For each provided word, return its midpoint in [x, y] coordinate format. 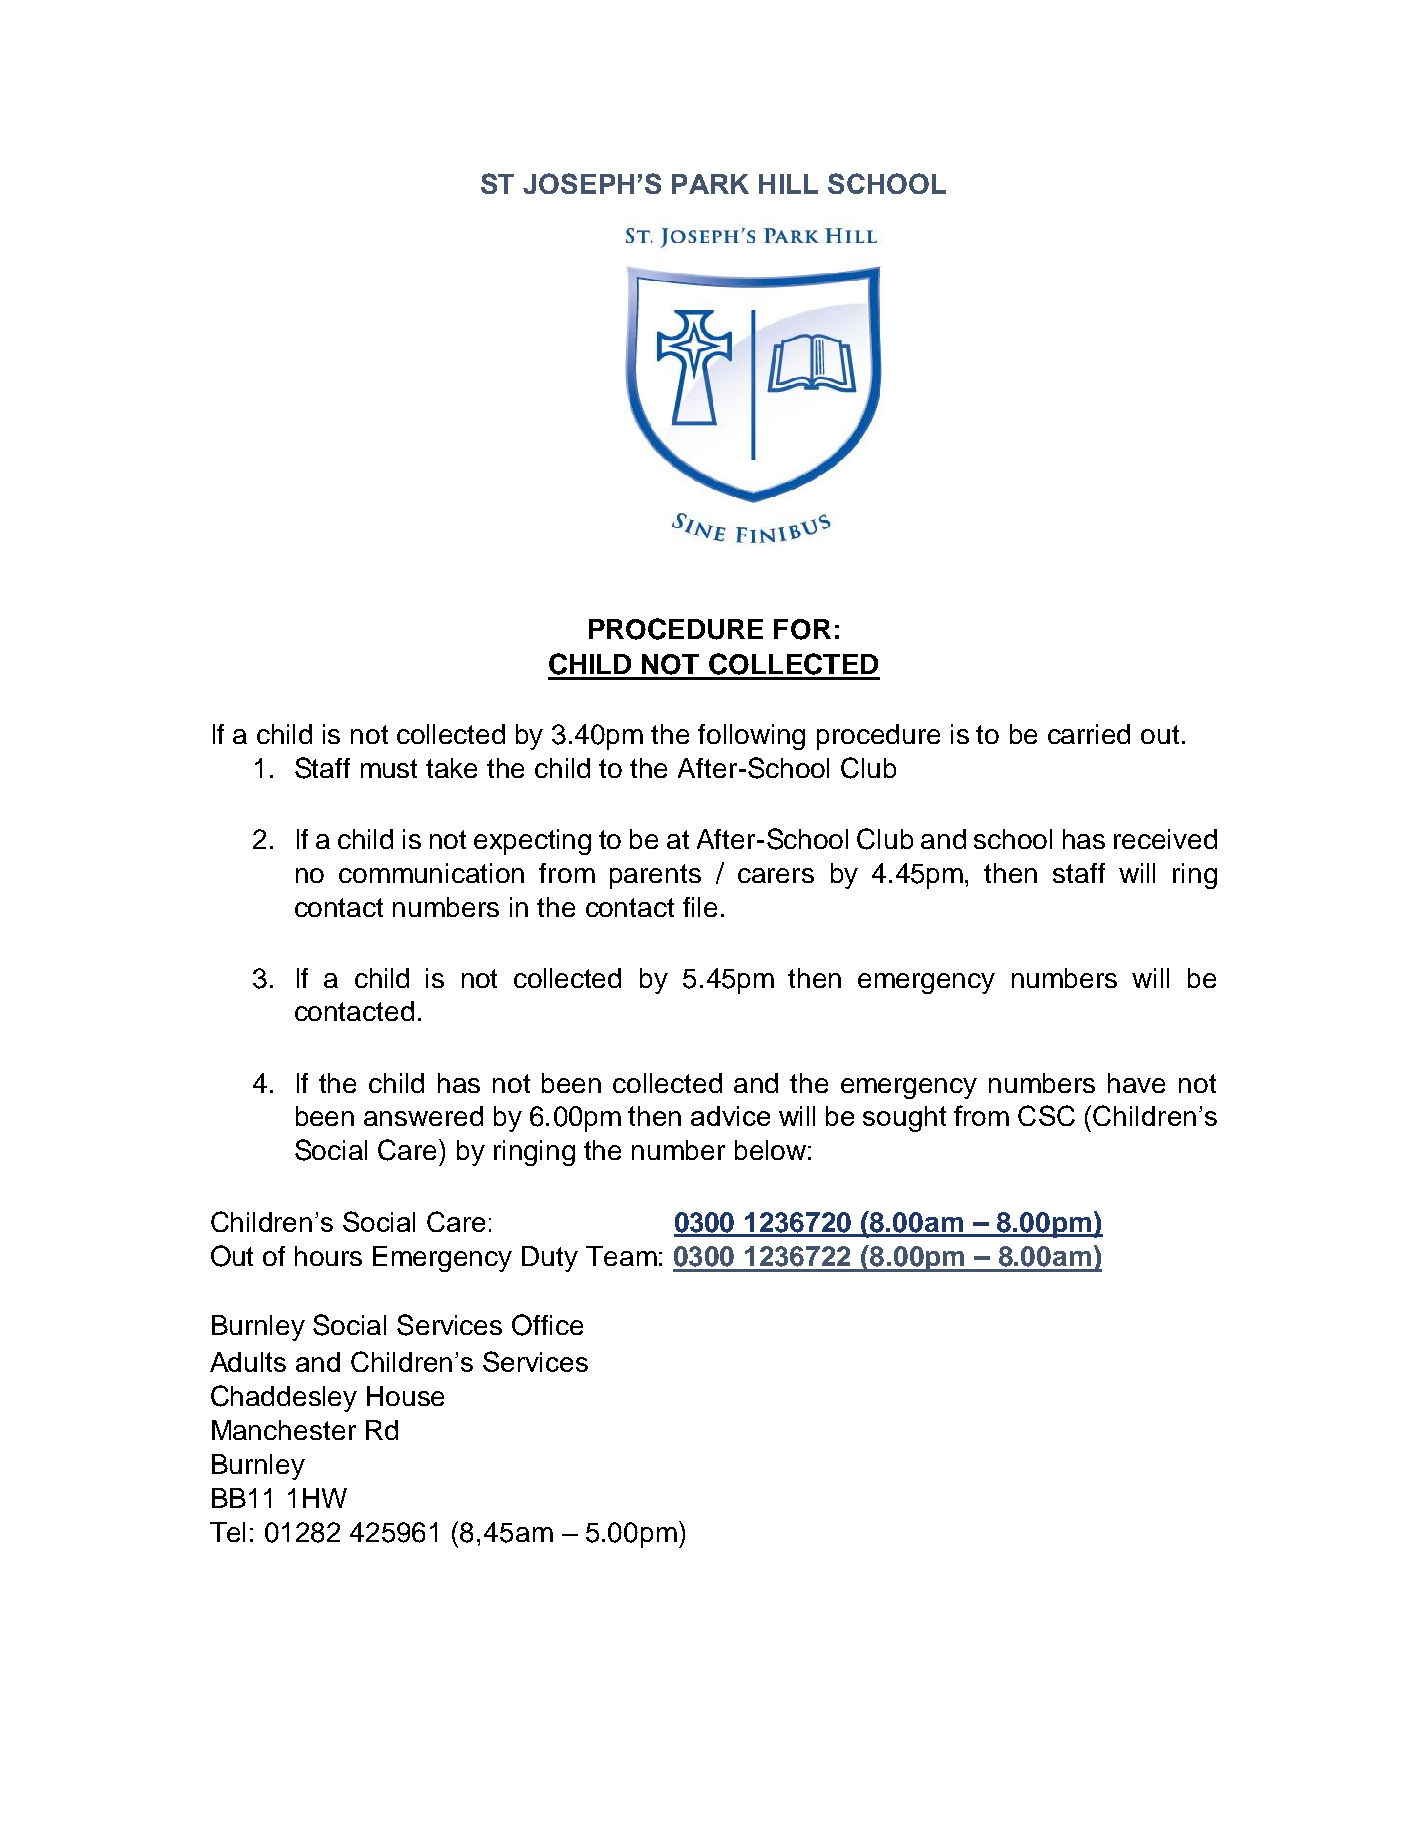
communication [431, 873]
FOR [802, 629]
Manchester [284, 1430]
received [1165, 839]
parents [655, 876]
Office [547, 1325]
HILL [788, 184]
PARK [710, 184]
